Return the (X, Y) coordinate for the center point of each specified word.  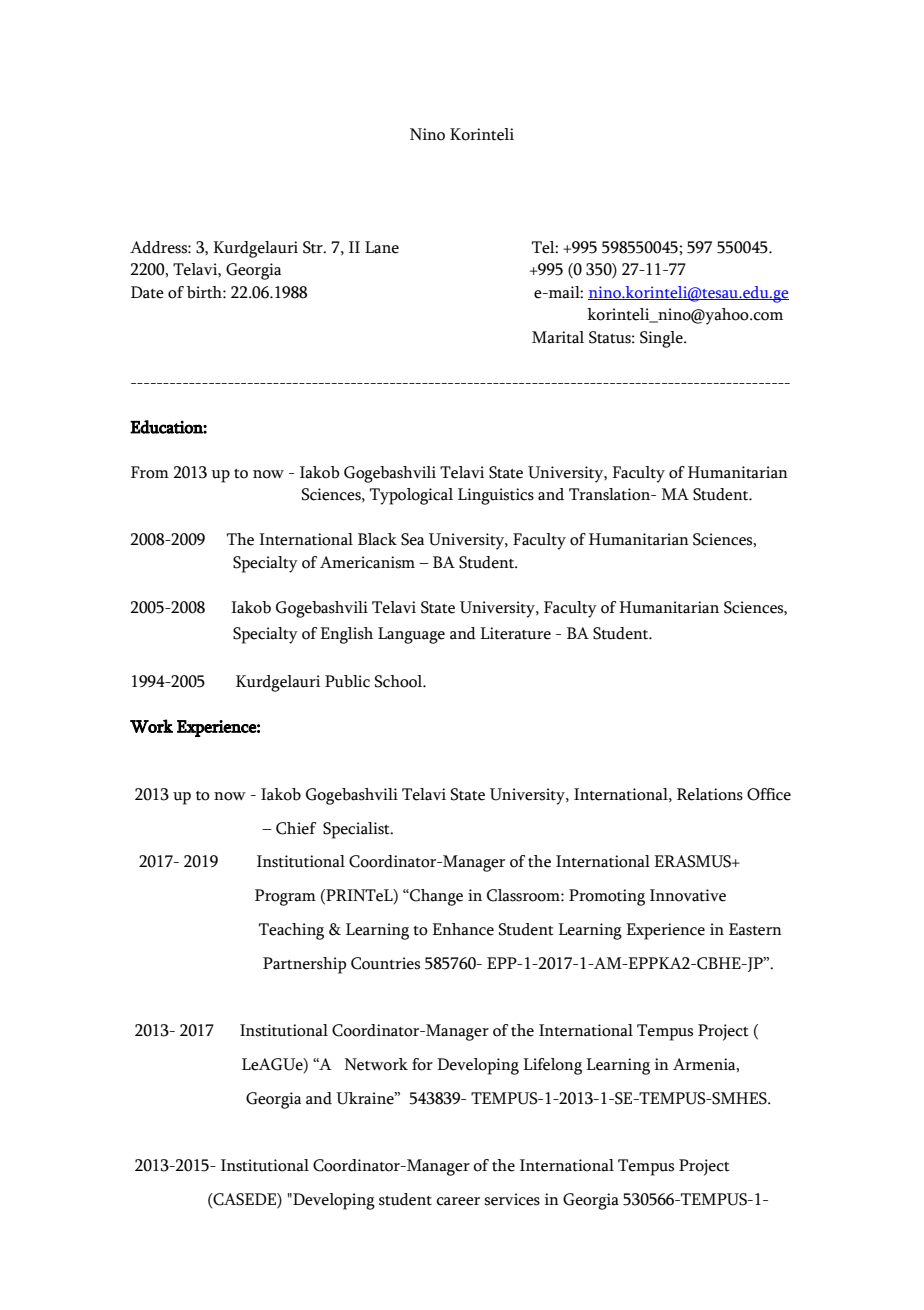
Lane (382, 247)
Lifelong (552, 1066)
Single (662, 339)
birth (205, 292)
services (512, 1199)
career (458, 1201)
